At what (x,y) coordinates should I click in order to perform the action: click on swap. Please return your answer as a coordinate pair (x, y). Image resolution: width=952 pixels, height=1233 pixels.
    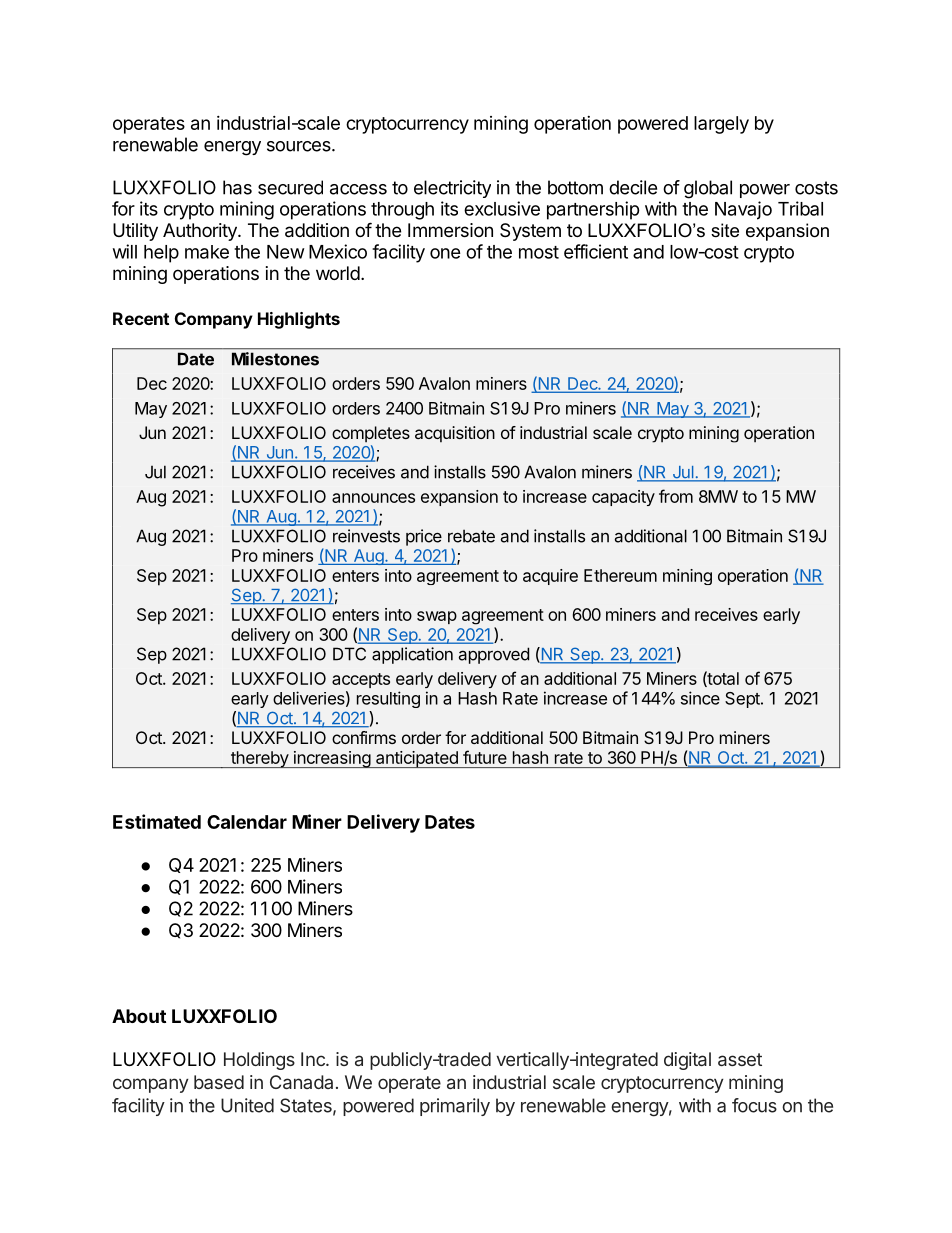
    Looking at the image, I should click on (437, 617).
